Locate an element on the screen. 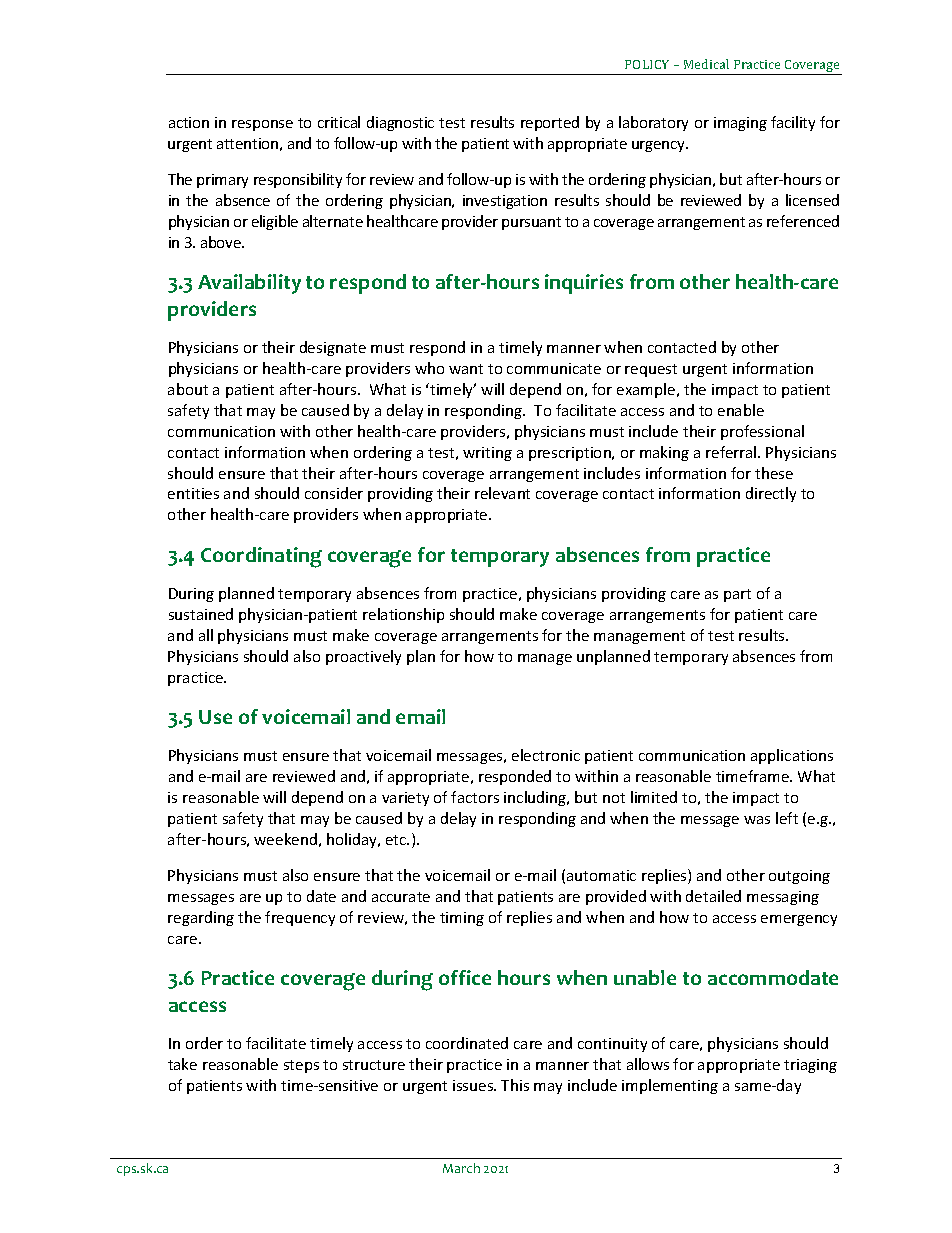 Image resolution: width=952 pixels, height=1233 pixels. response is located at coordinates (262, 125).
